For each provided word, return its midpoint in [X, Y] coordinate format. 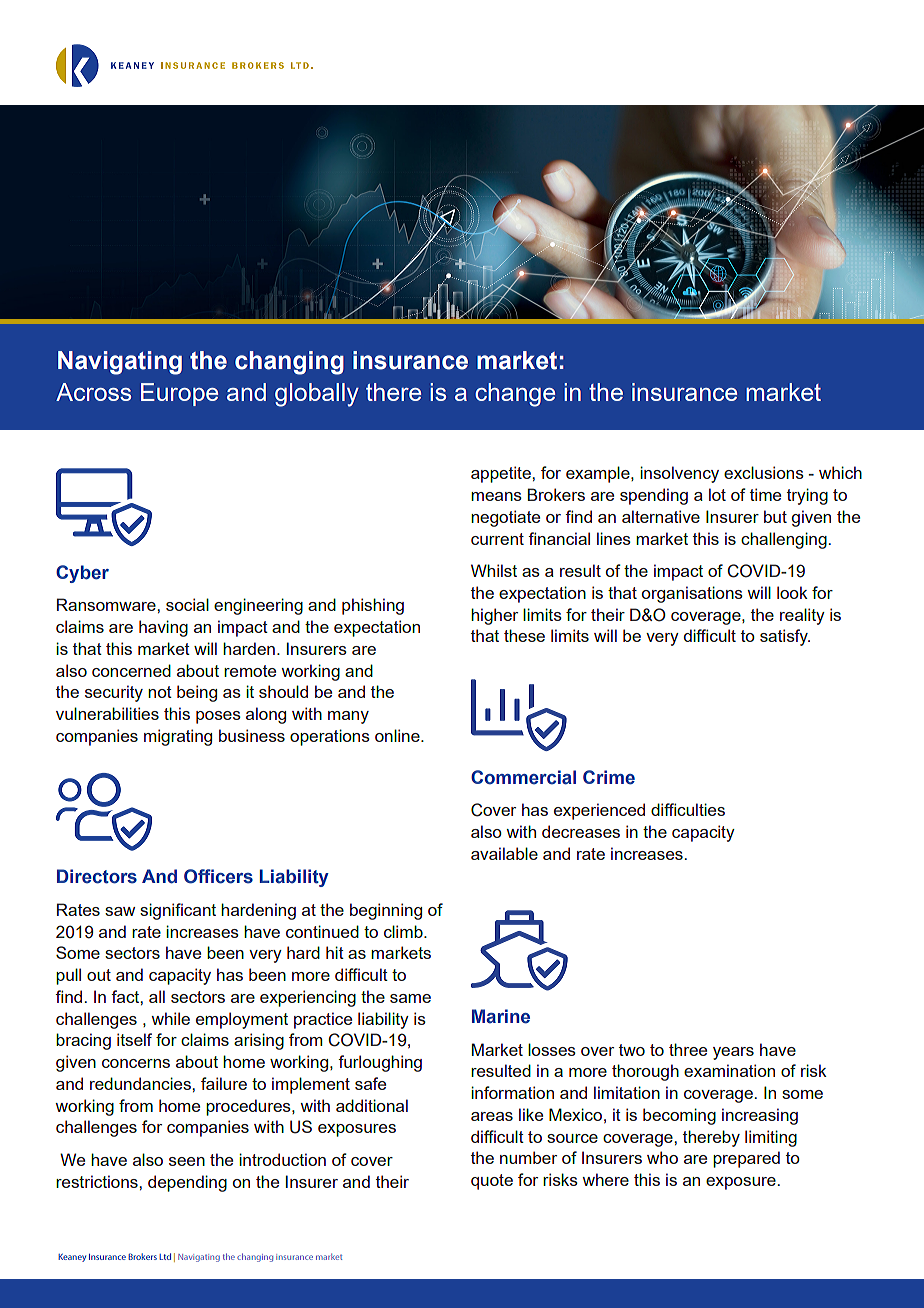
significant [178, 911]
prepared [746, 1159]
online [398, 735]
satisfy [785, 637]
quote [492, 1182]
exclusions [764, 472]
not [160, 692]
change [515, 395]
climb [404, 931]
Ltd [165, 1256]
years [733, 1053]
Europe [179, 394]
